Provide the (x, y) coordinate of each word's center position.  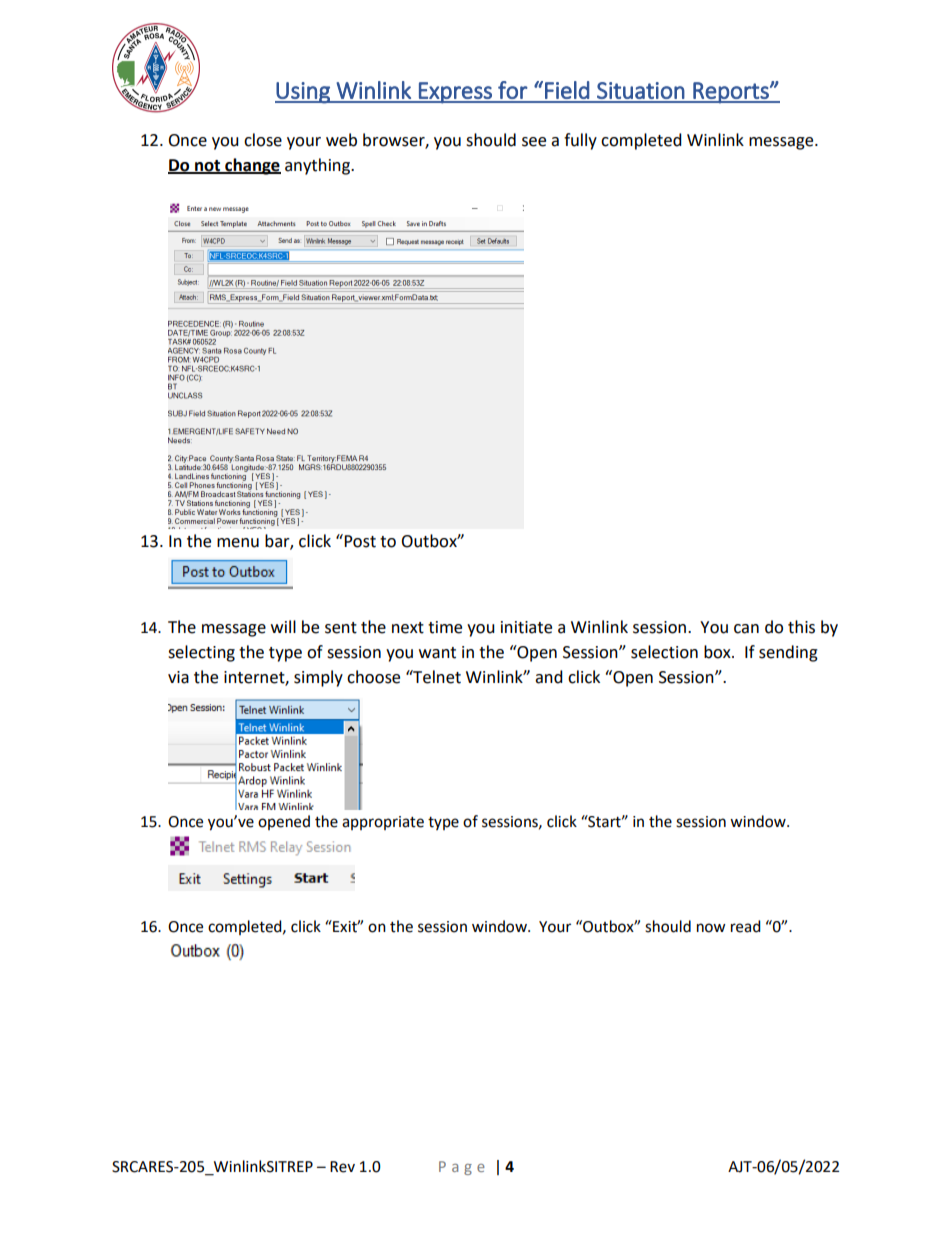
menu (238, 543)
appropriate (383, 823)
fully (580, 141)
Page (462, 1168)
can (746, 629)
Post (360, 541)
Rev (342, 1167)
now (711, 928)
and (549, 677)
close (263, 140)
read (746, 926)
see (534, 142)
